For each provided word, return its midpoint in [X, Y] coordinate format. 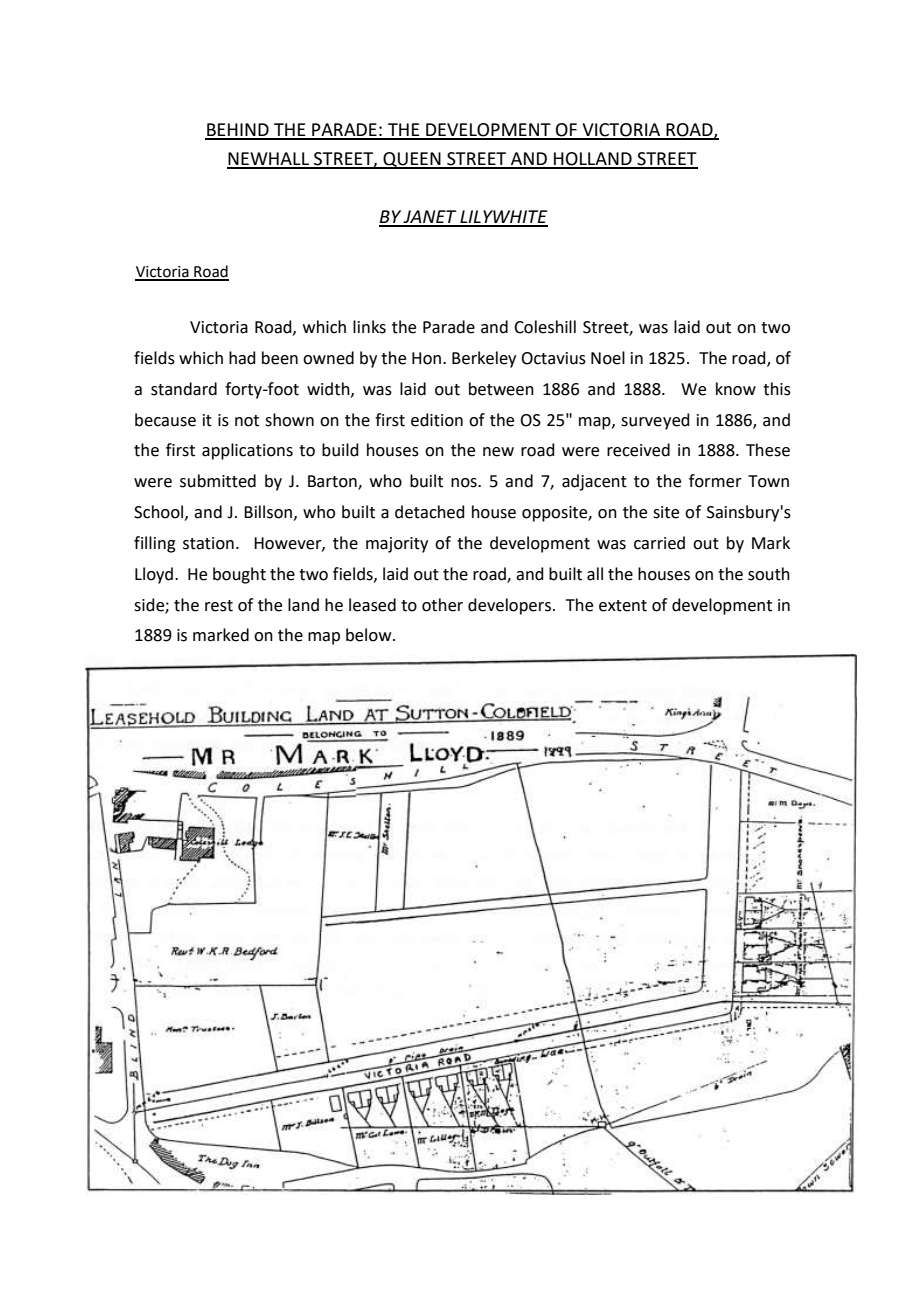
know [736, 389]
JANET [430, 218]
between [501, 389]
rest [219, 606]
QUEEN [412, 160]
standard [184, 389]
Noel [608, 358]
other [442, 605]
